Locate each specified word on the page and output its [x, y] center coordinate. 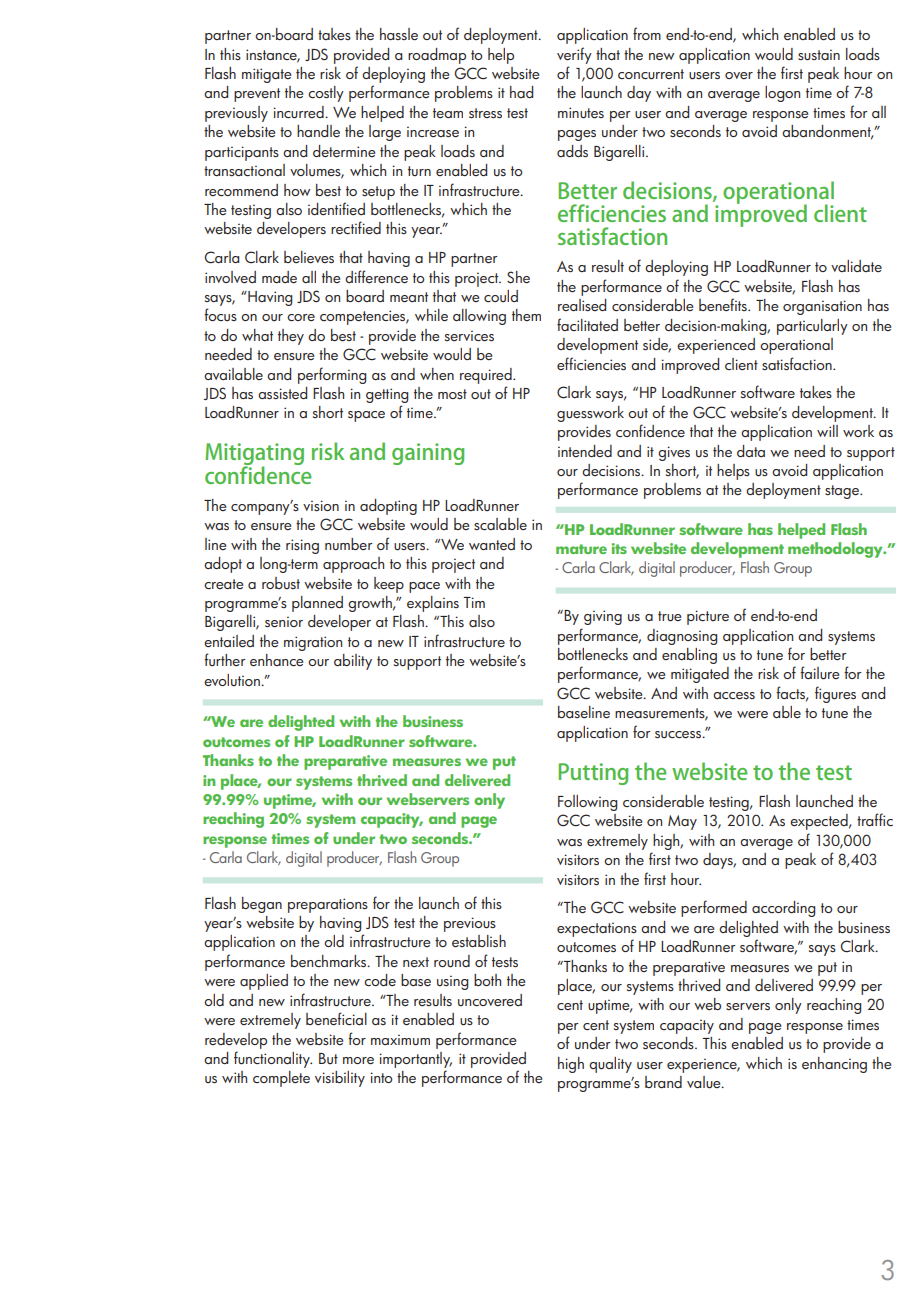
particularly [812, 327]
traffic [875, 819]
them [526, 315]
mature [581, 549]
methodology [836, 550]
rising [302, 546]
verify [574, 55]
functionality [273, 1059]
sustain [819, 55]
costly [326, 94]
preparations [328, 905]
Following [587, 803]
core [301, 317]
